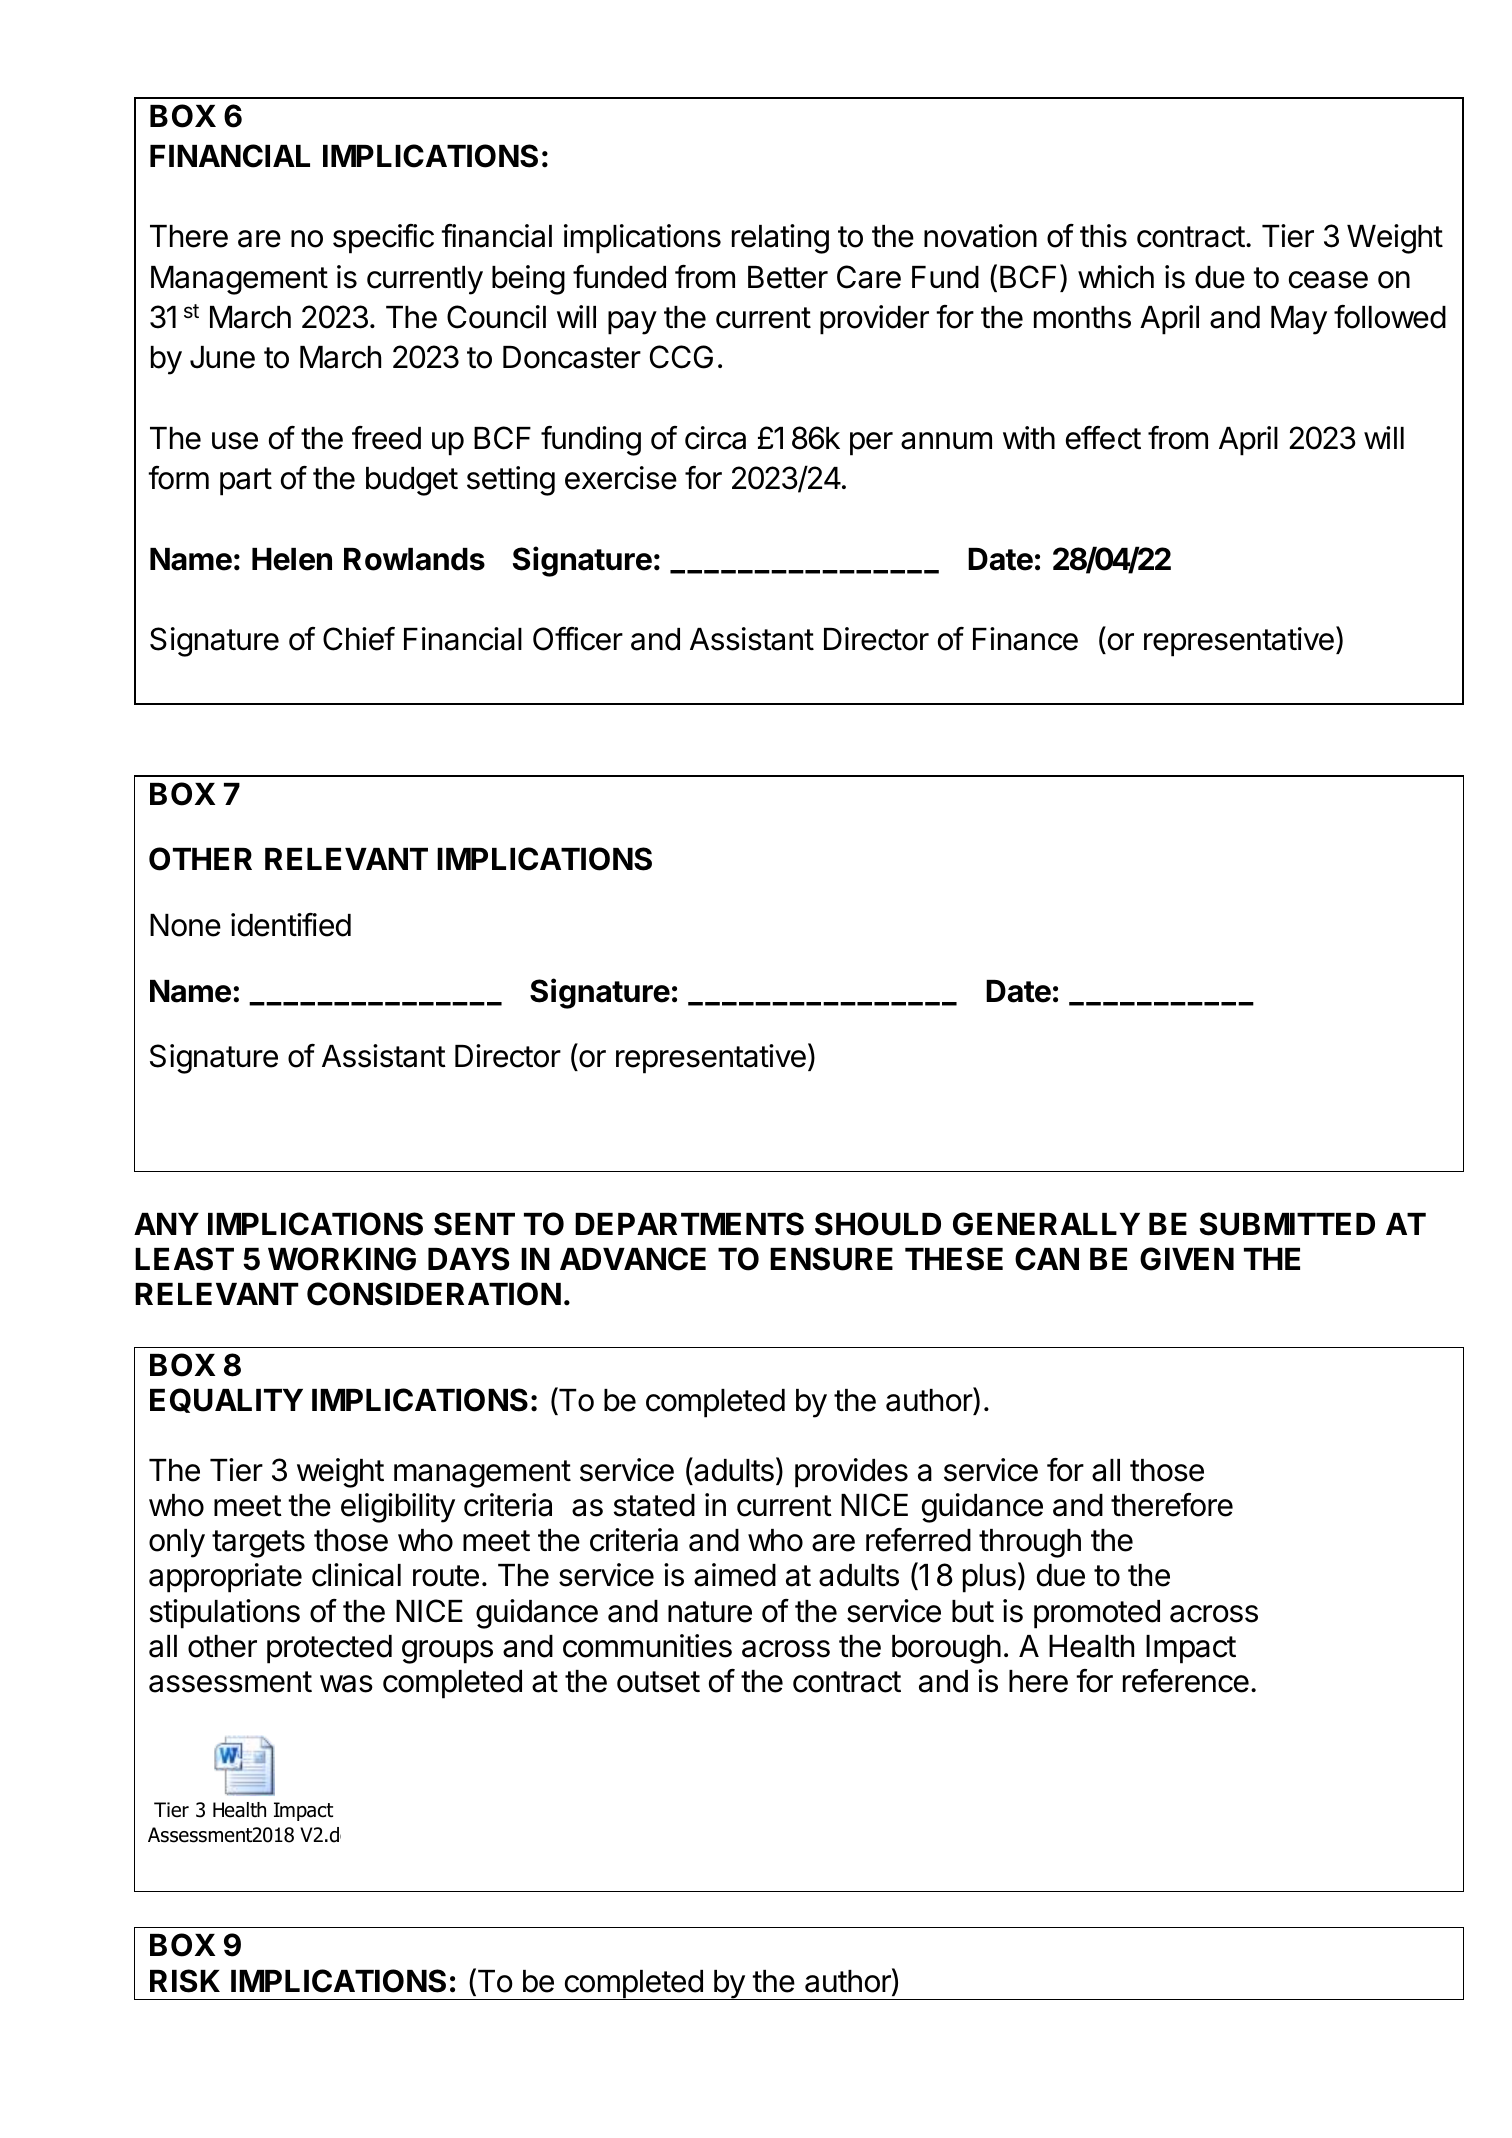  What do you see at coordinates (1287, 1224) in the document?
I see `SUBMITTED` at bounding box center [1287, 1224].
